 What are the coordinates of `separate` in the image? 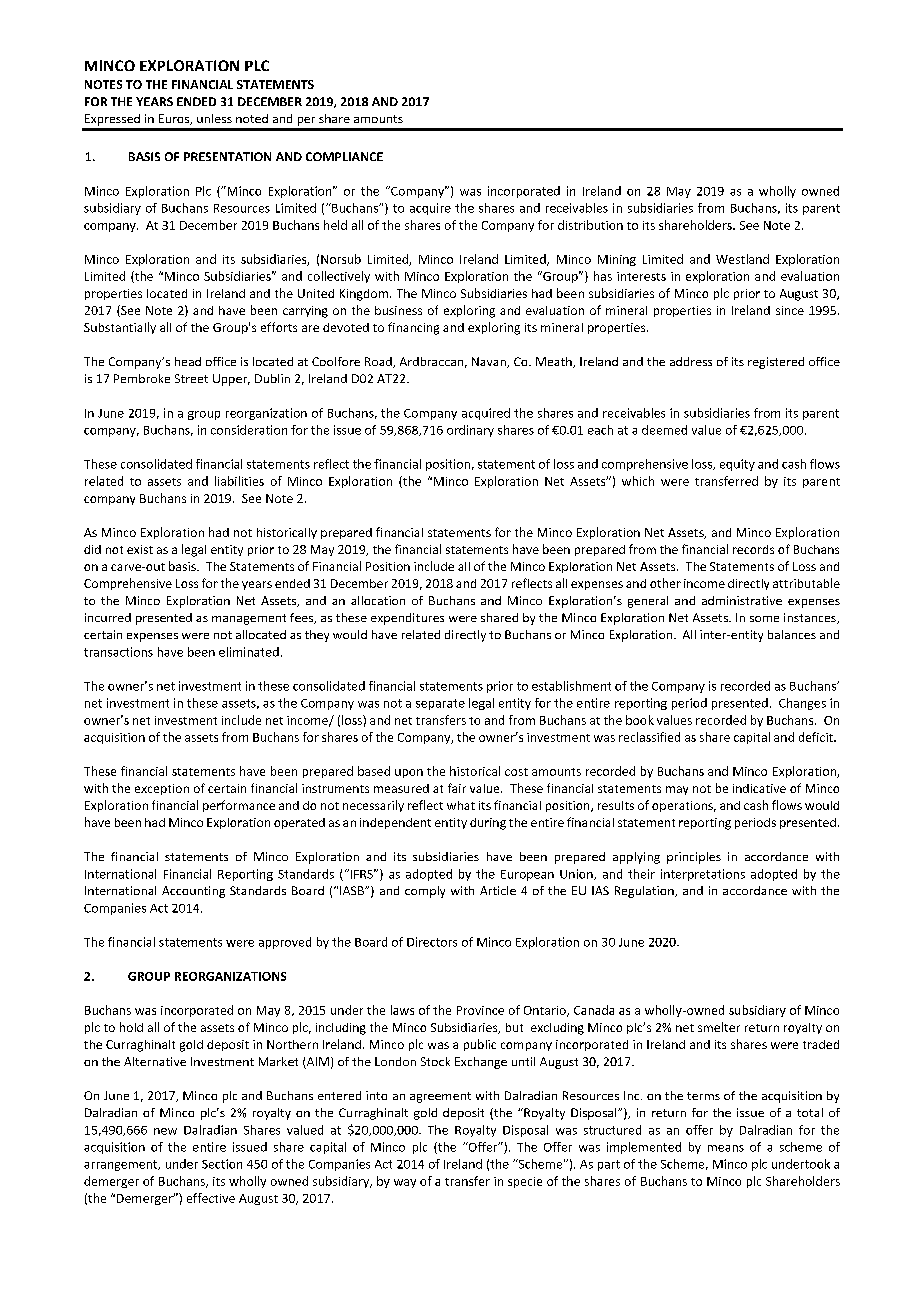 It's located at (440, 704).
